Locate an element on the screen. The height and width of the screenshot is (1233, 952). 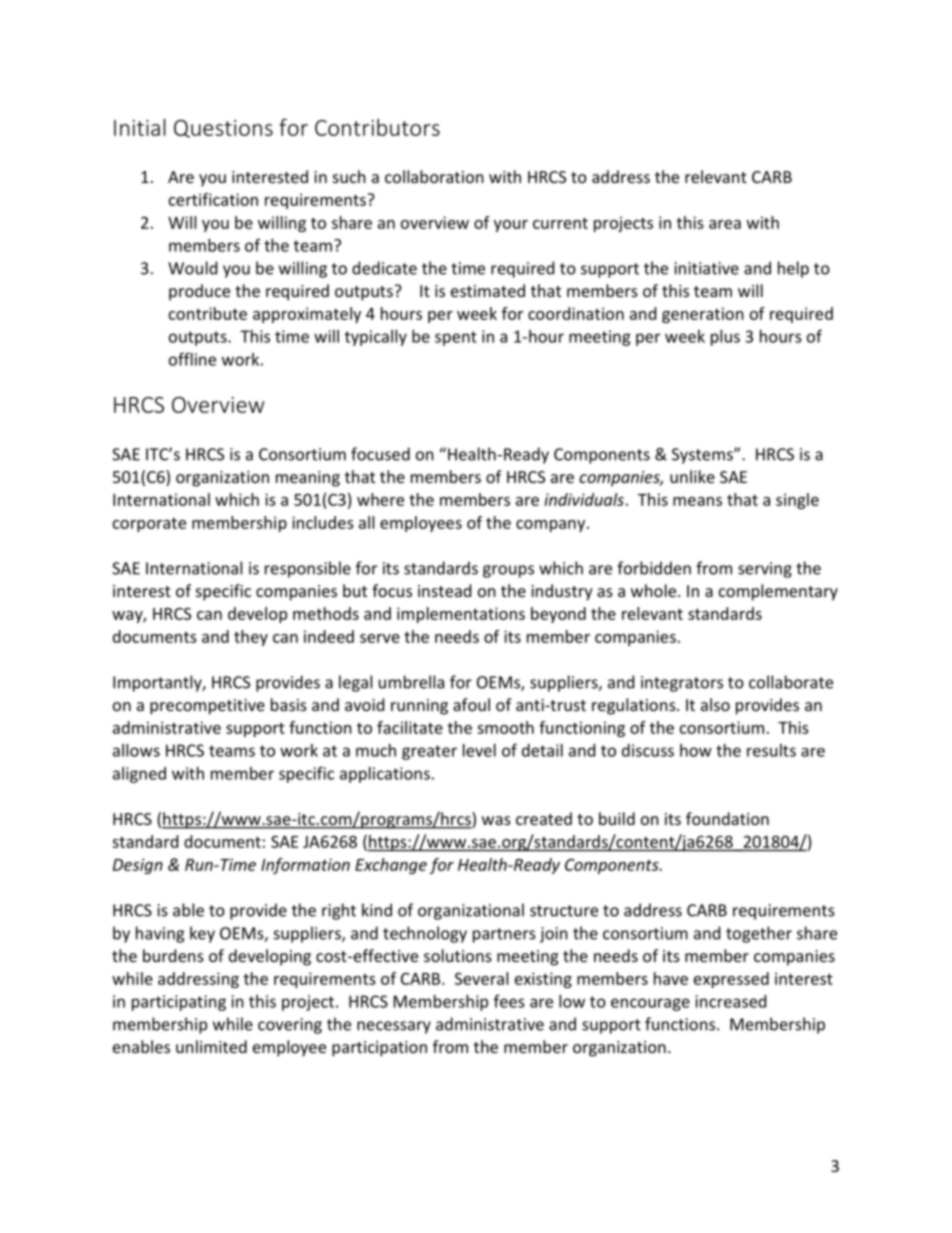
instead is located at coordinates (444, 590).
